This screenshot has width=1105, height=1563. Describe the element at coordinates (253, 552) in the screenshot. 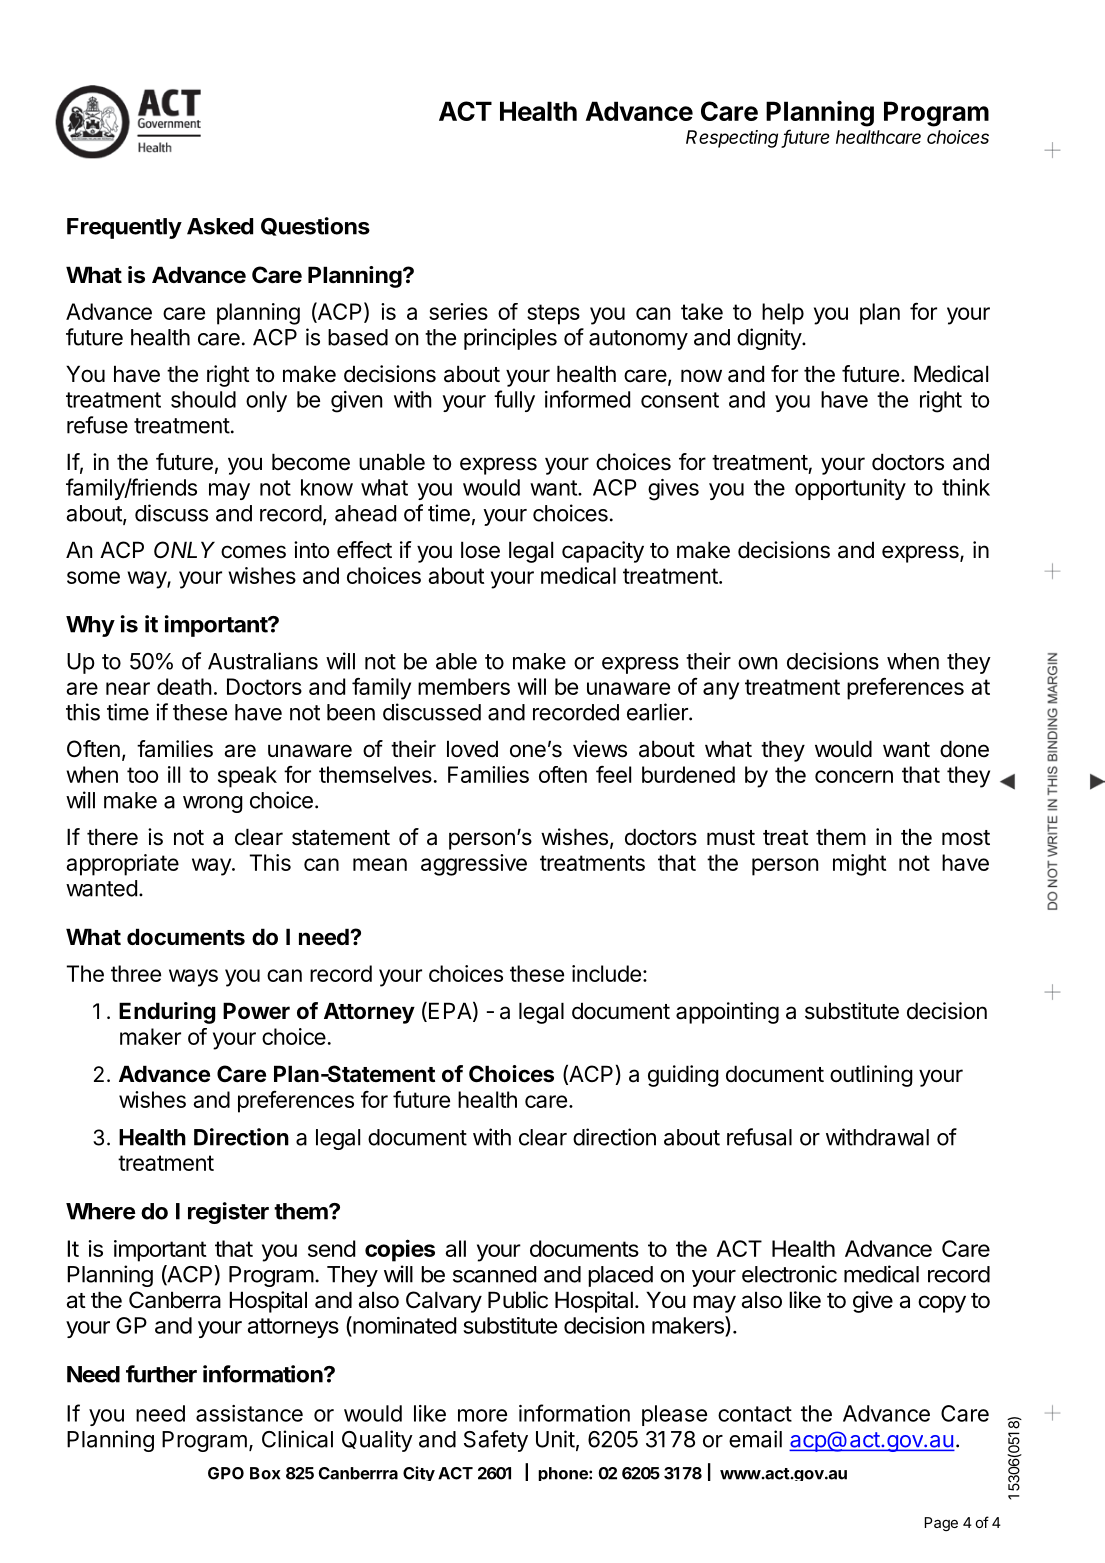

I see `comes` at that location.
